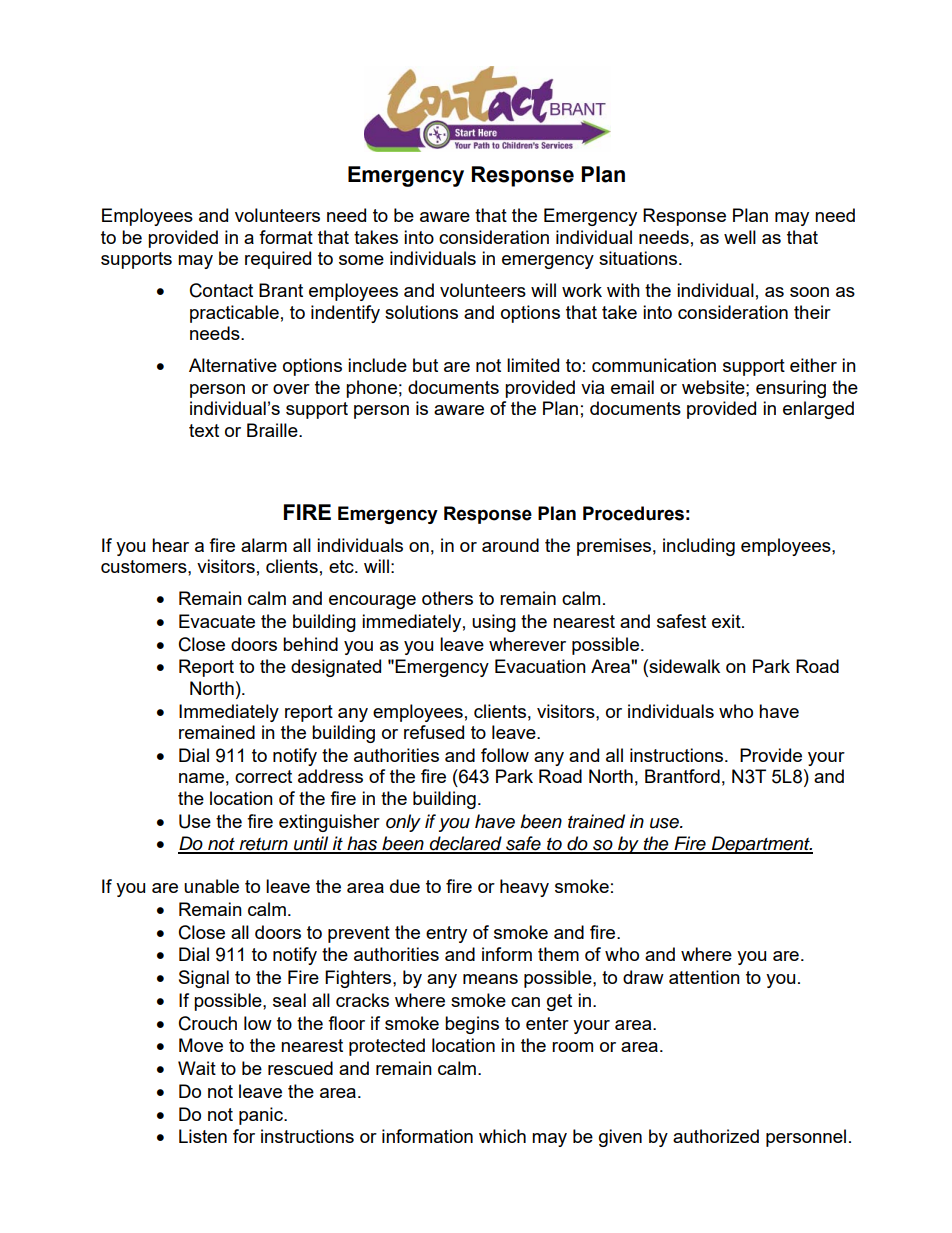  What do you see at coordinates (262, 1116) in the image?
I see `panic` at bounding box center [262, 1116].
